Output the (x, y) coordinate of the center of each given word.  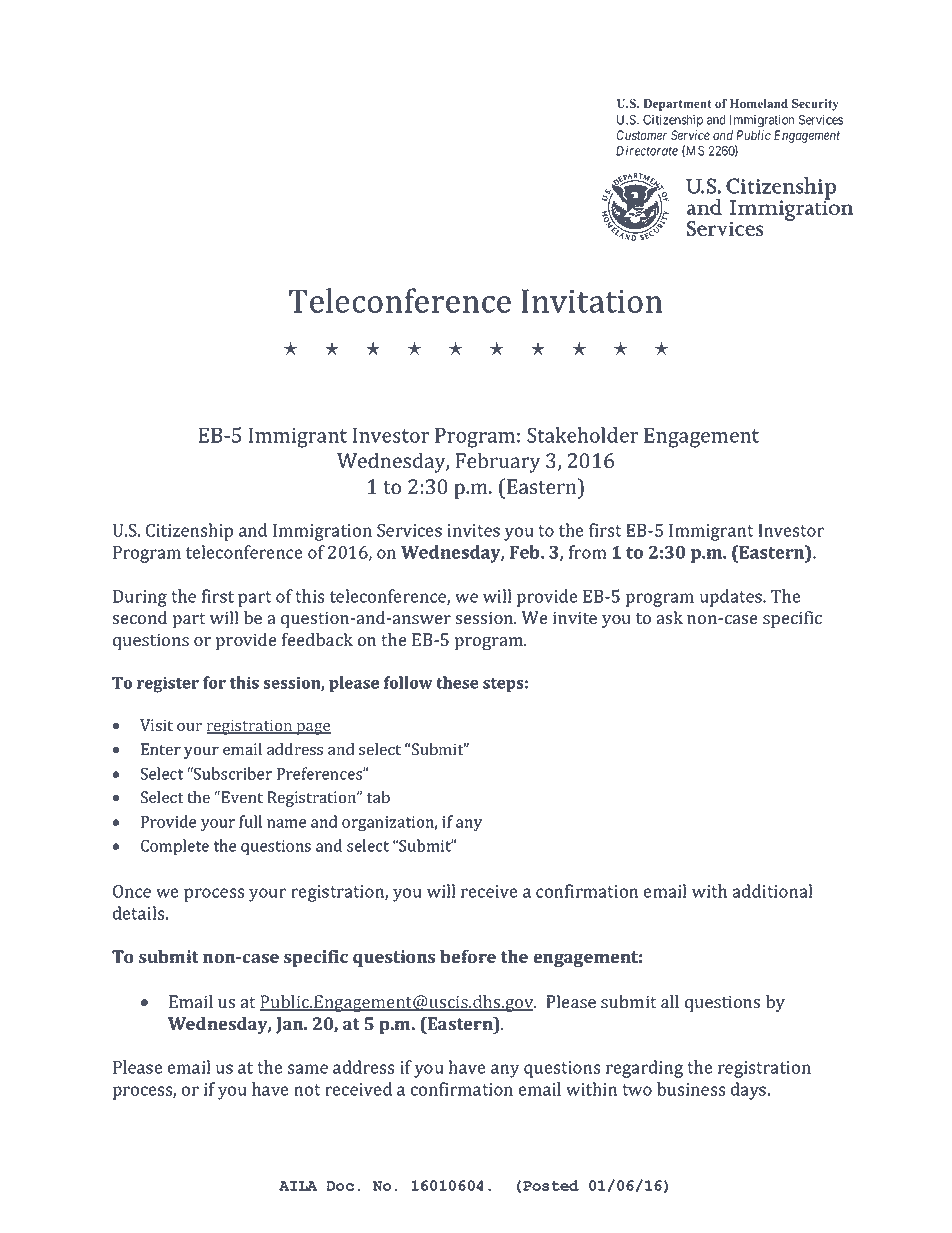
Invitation (592, 301)
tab (378, 797)
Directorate (647, 150)
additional (772, 891)
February (498, 462)
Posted (551, 1185)
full (250, 821)
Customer (641, 135)
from (587, 552)
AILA (298, 1186)
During (140, 598)
